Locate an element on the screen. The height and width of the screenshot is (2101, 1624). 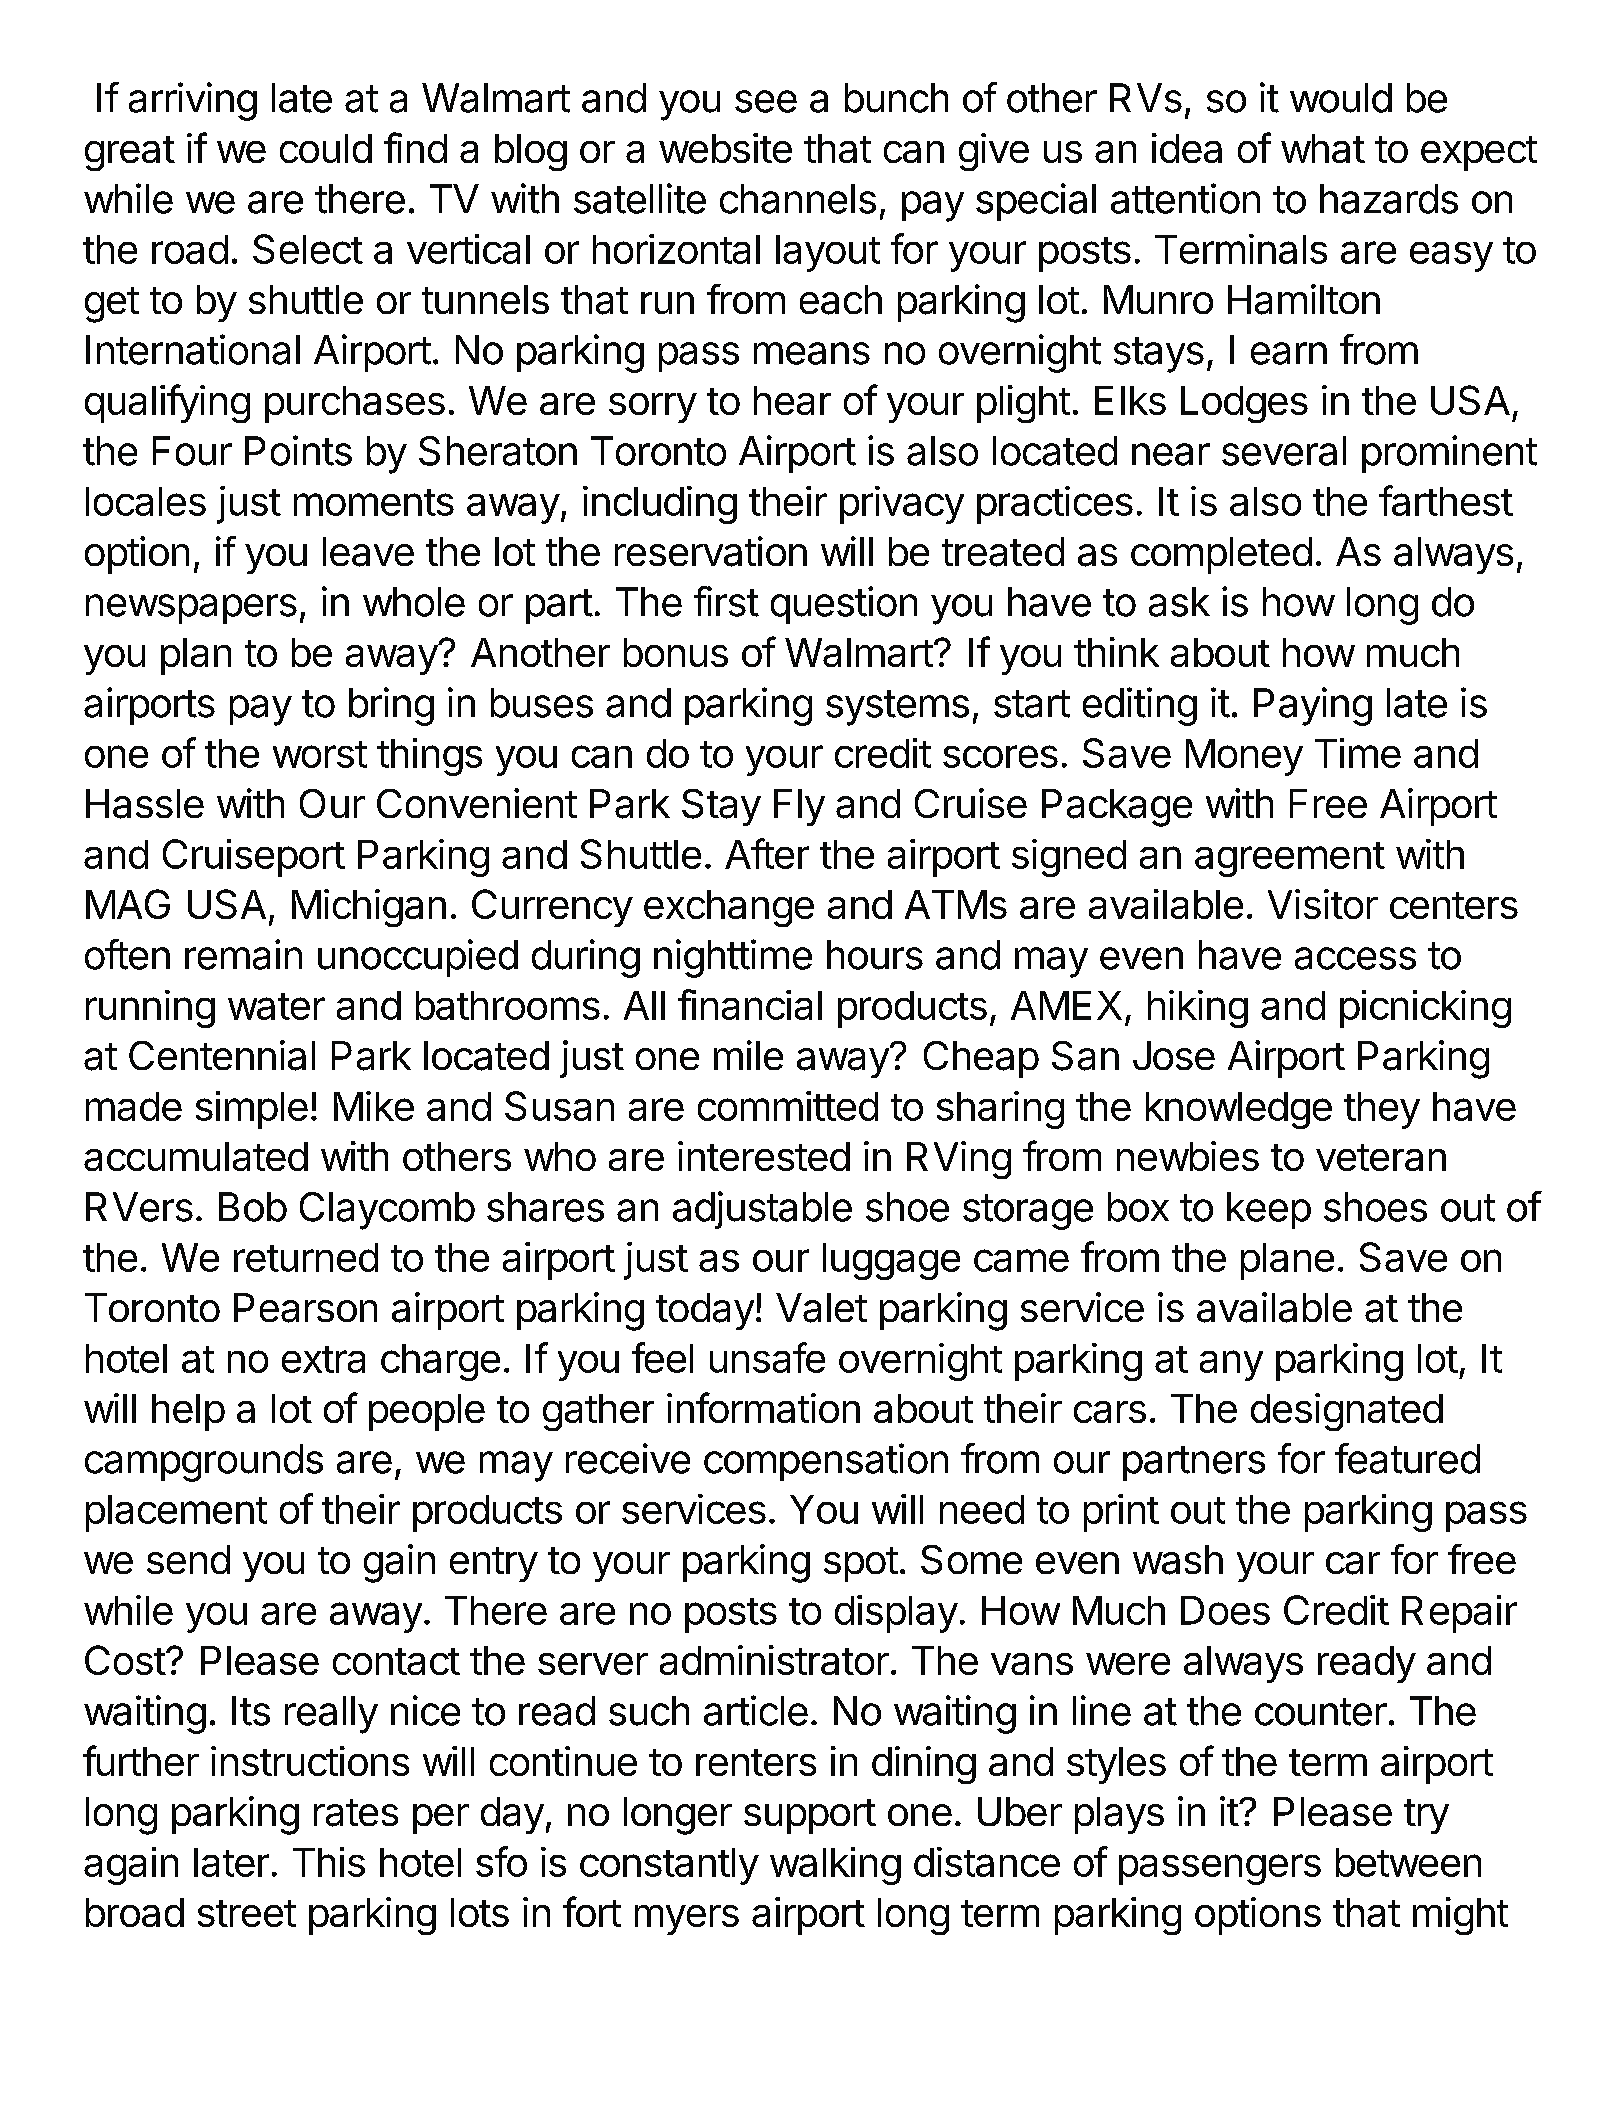
worst is located at coordinates (320, 754).
